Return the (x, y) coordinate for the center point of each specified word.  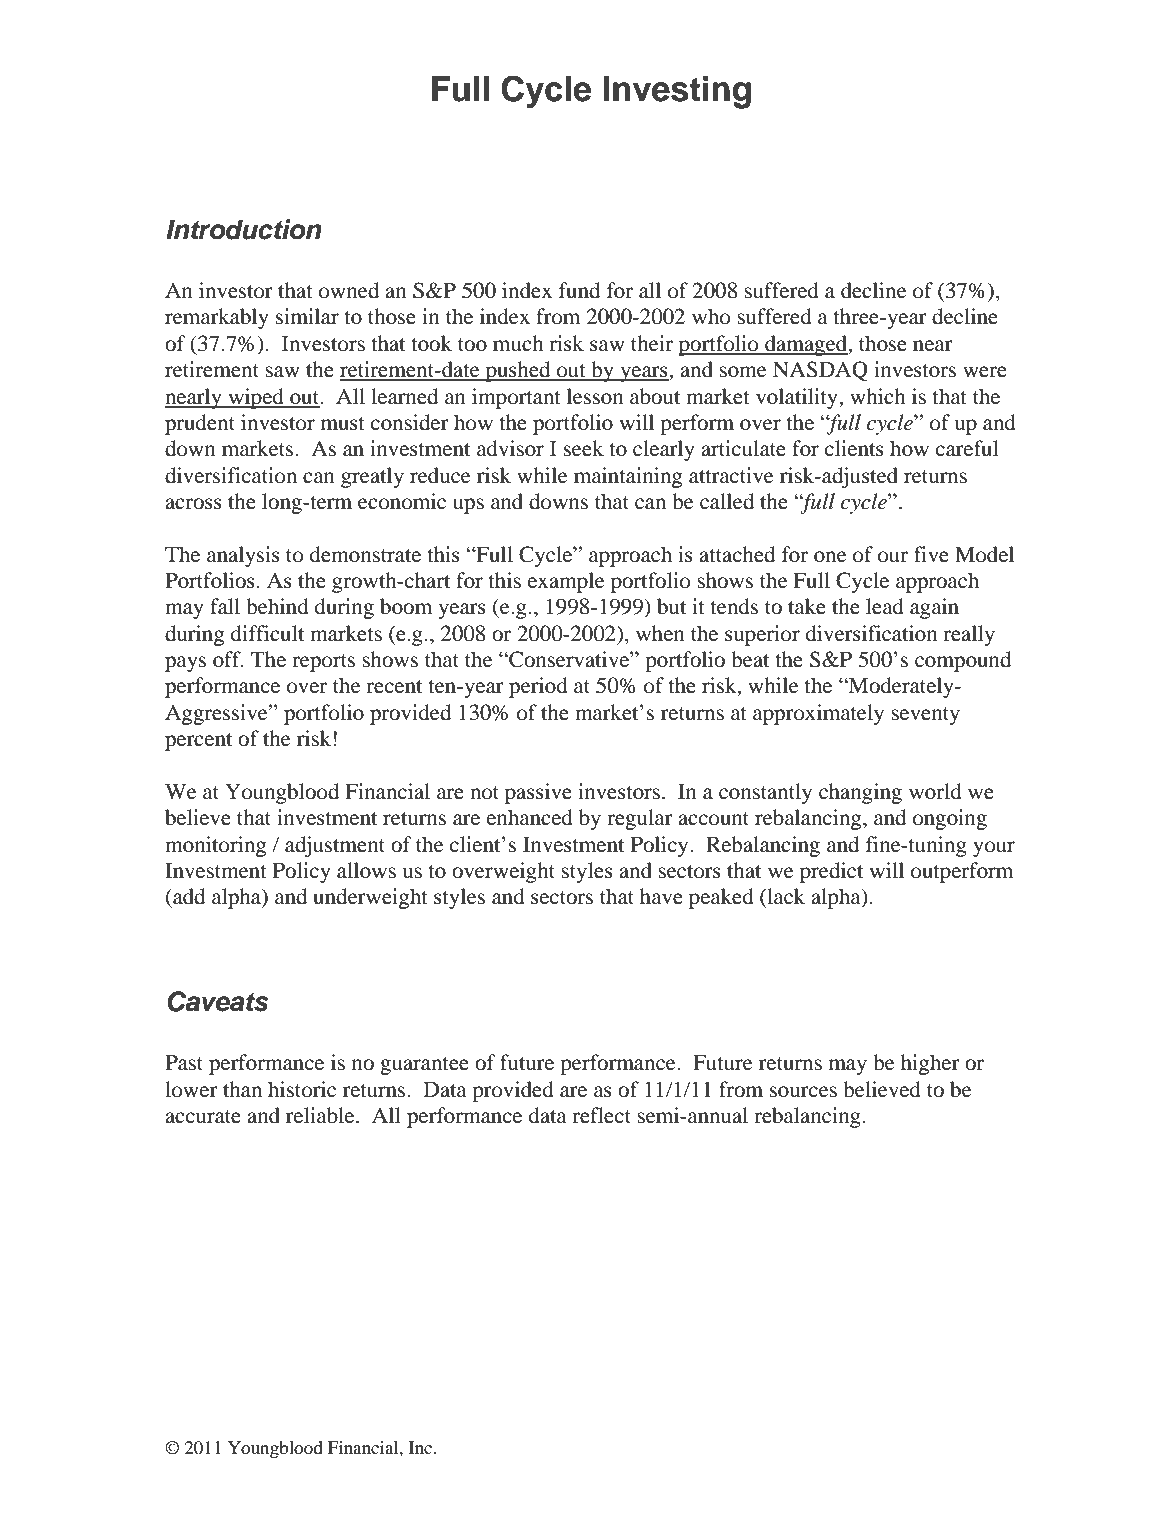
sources (803, 1092)
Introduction (244, 229)
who (711, 316)
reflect (601, 1115)
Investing (677, 92)
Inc (422, 1447)
